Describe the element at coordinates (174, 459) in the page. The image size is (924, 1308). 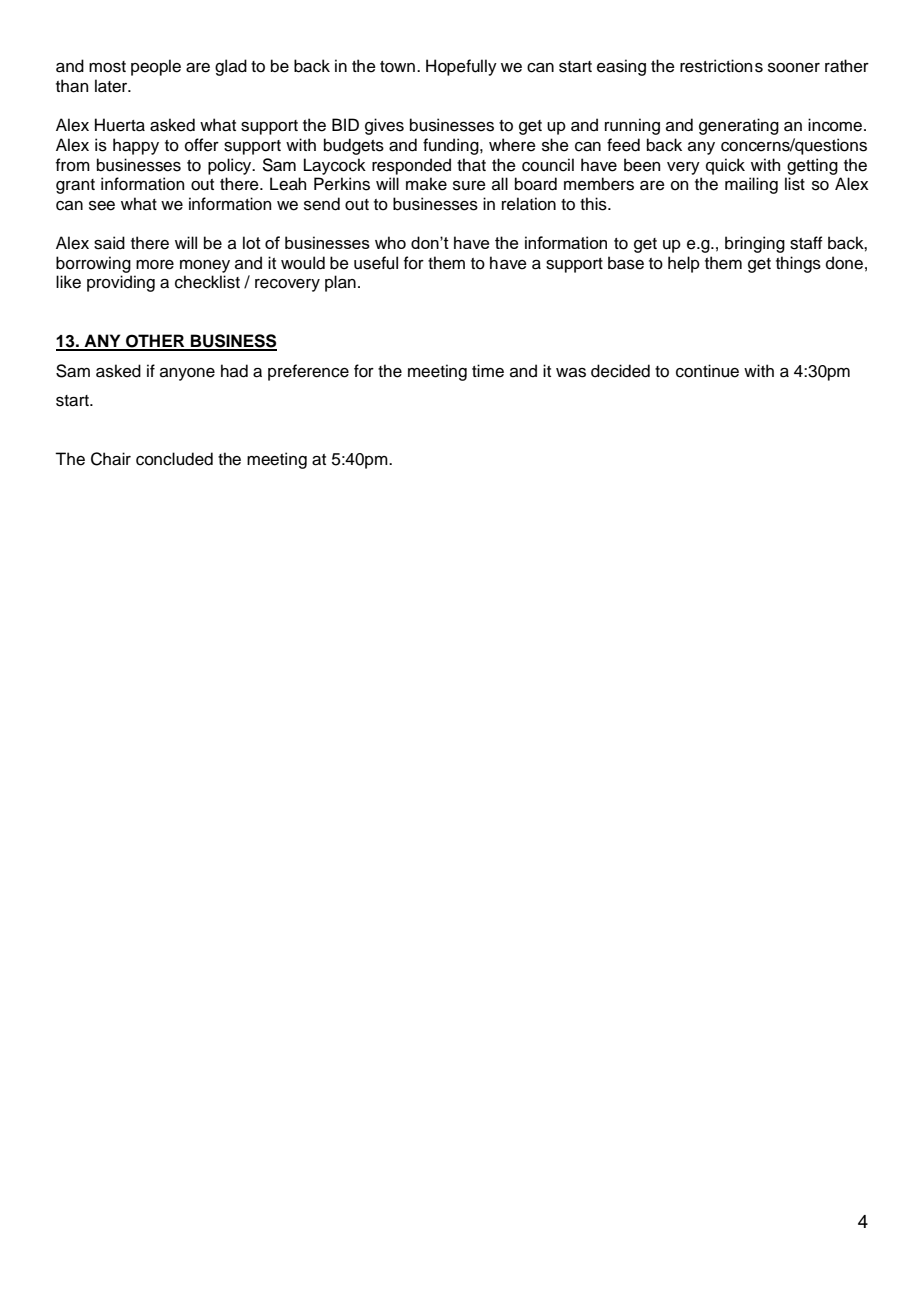
I see `concluded` at that location.
